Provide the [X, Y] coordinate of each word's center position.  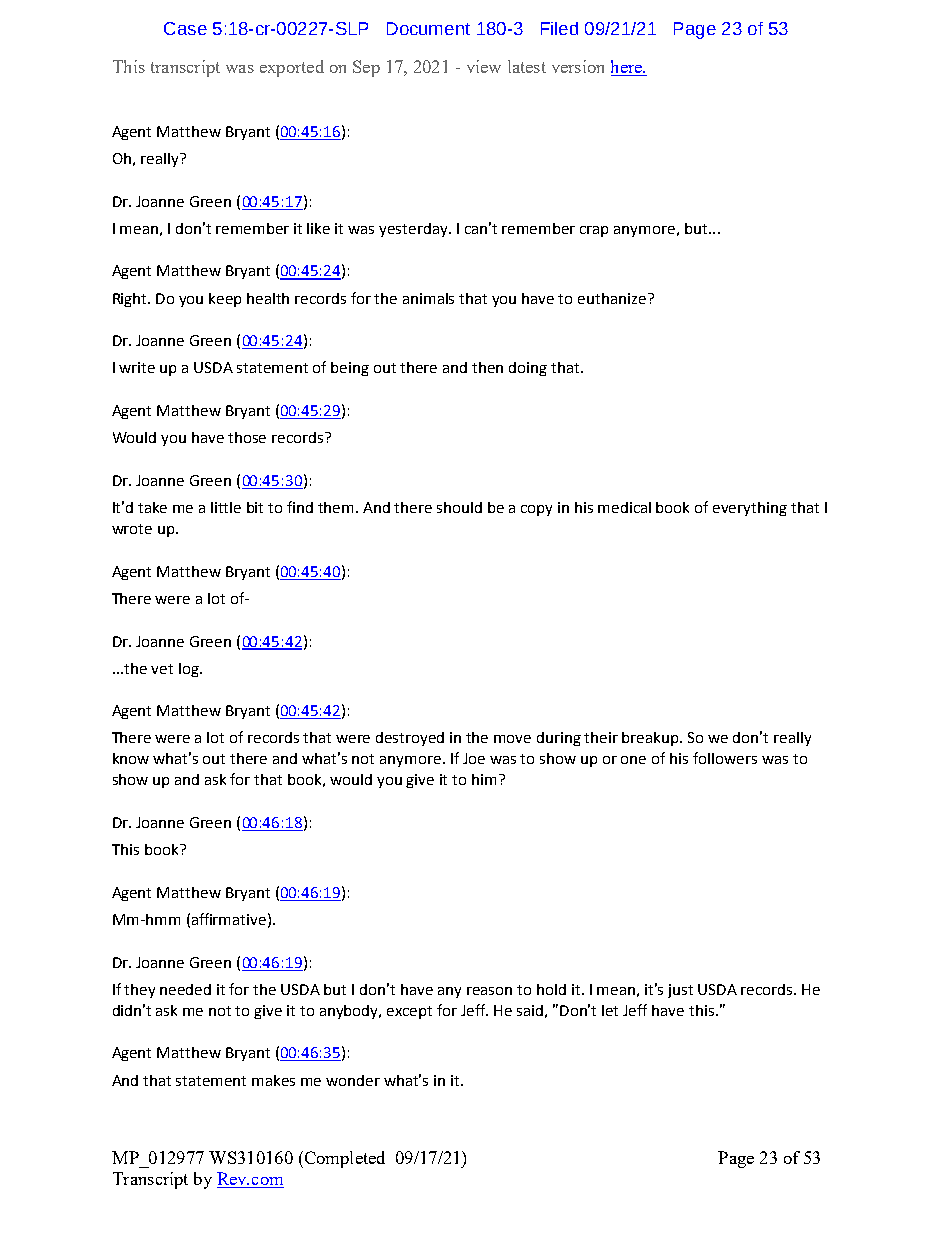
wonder [353, 1080]
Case [185, 28]
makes [273, 1080]
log [190, 670]
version [578, 66]
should [459, 507]
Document [428, 28]
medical [624, 507]
